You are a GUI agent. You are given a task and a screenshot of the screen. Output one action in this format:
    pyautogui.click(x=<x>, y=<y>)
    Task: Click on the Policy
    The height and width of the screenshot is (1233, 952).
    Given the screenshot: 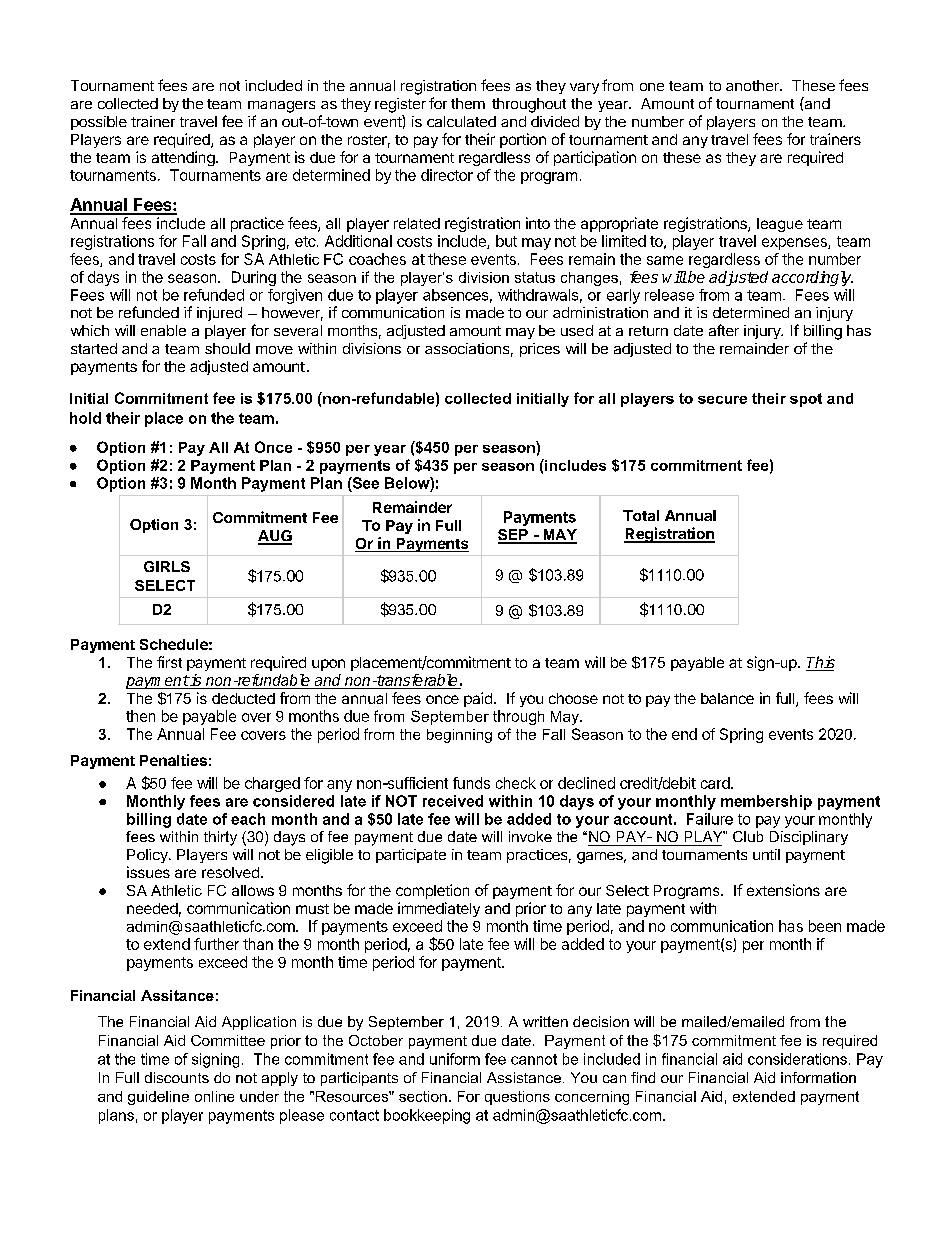 What is the action you would take?
    pyautogui.click(x=148, y=856)
